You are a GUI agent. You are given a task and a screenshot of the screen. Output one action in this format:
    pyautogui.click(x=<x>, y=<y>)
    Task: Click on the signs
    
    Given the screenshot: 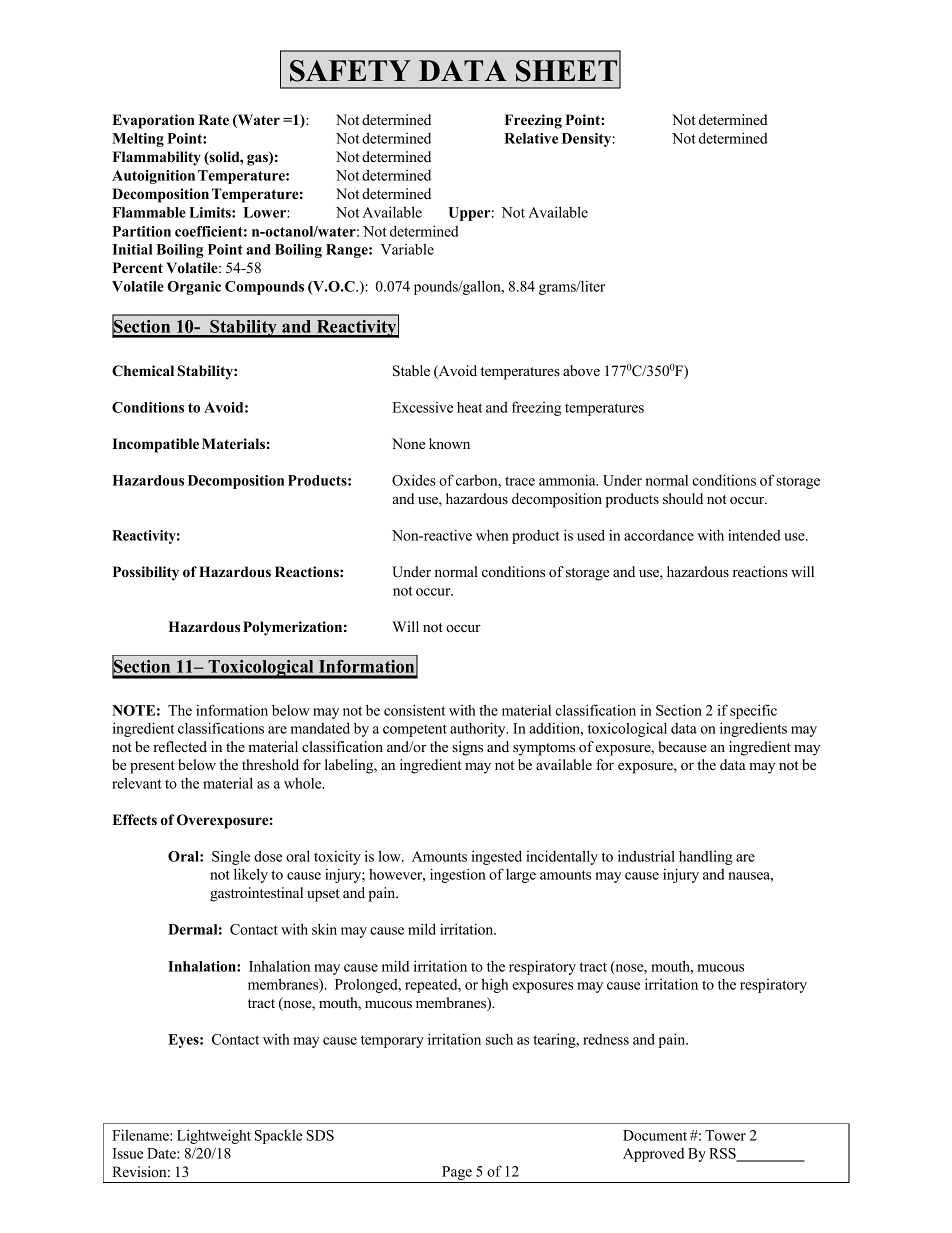 What is the action you would take?
    pyautogui.click(x=467, y=748)
